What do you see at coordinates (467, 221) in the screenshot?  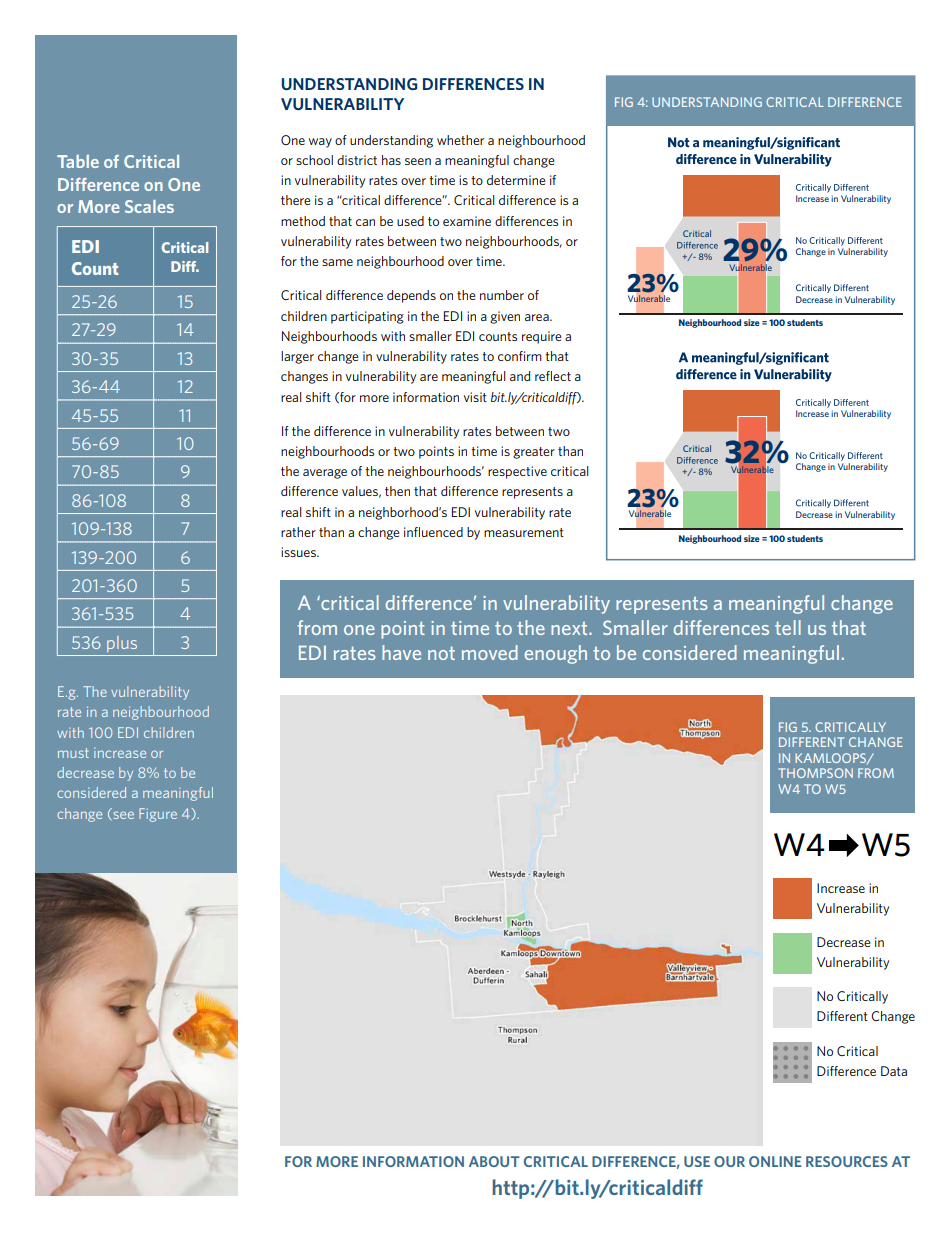 I see `examine` at bounding box center [467, 221].
